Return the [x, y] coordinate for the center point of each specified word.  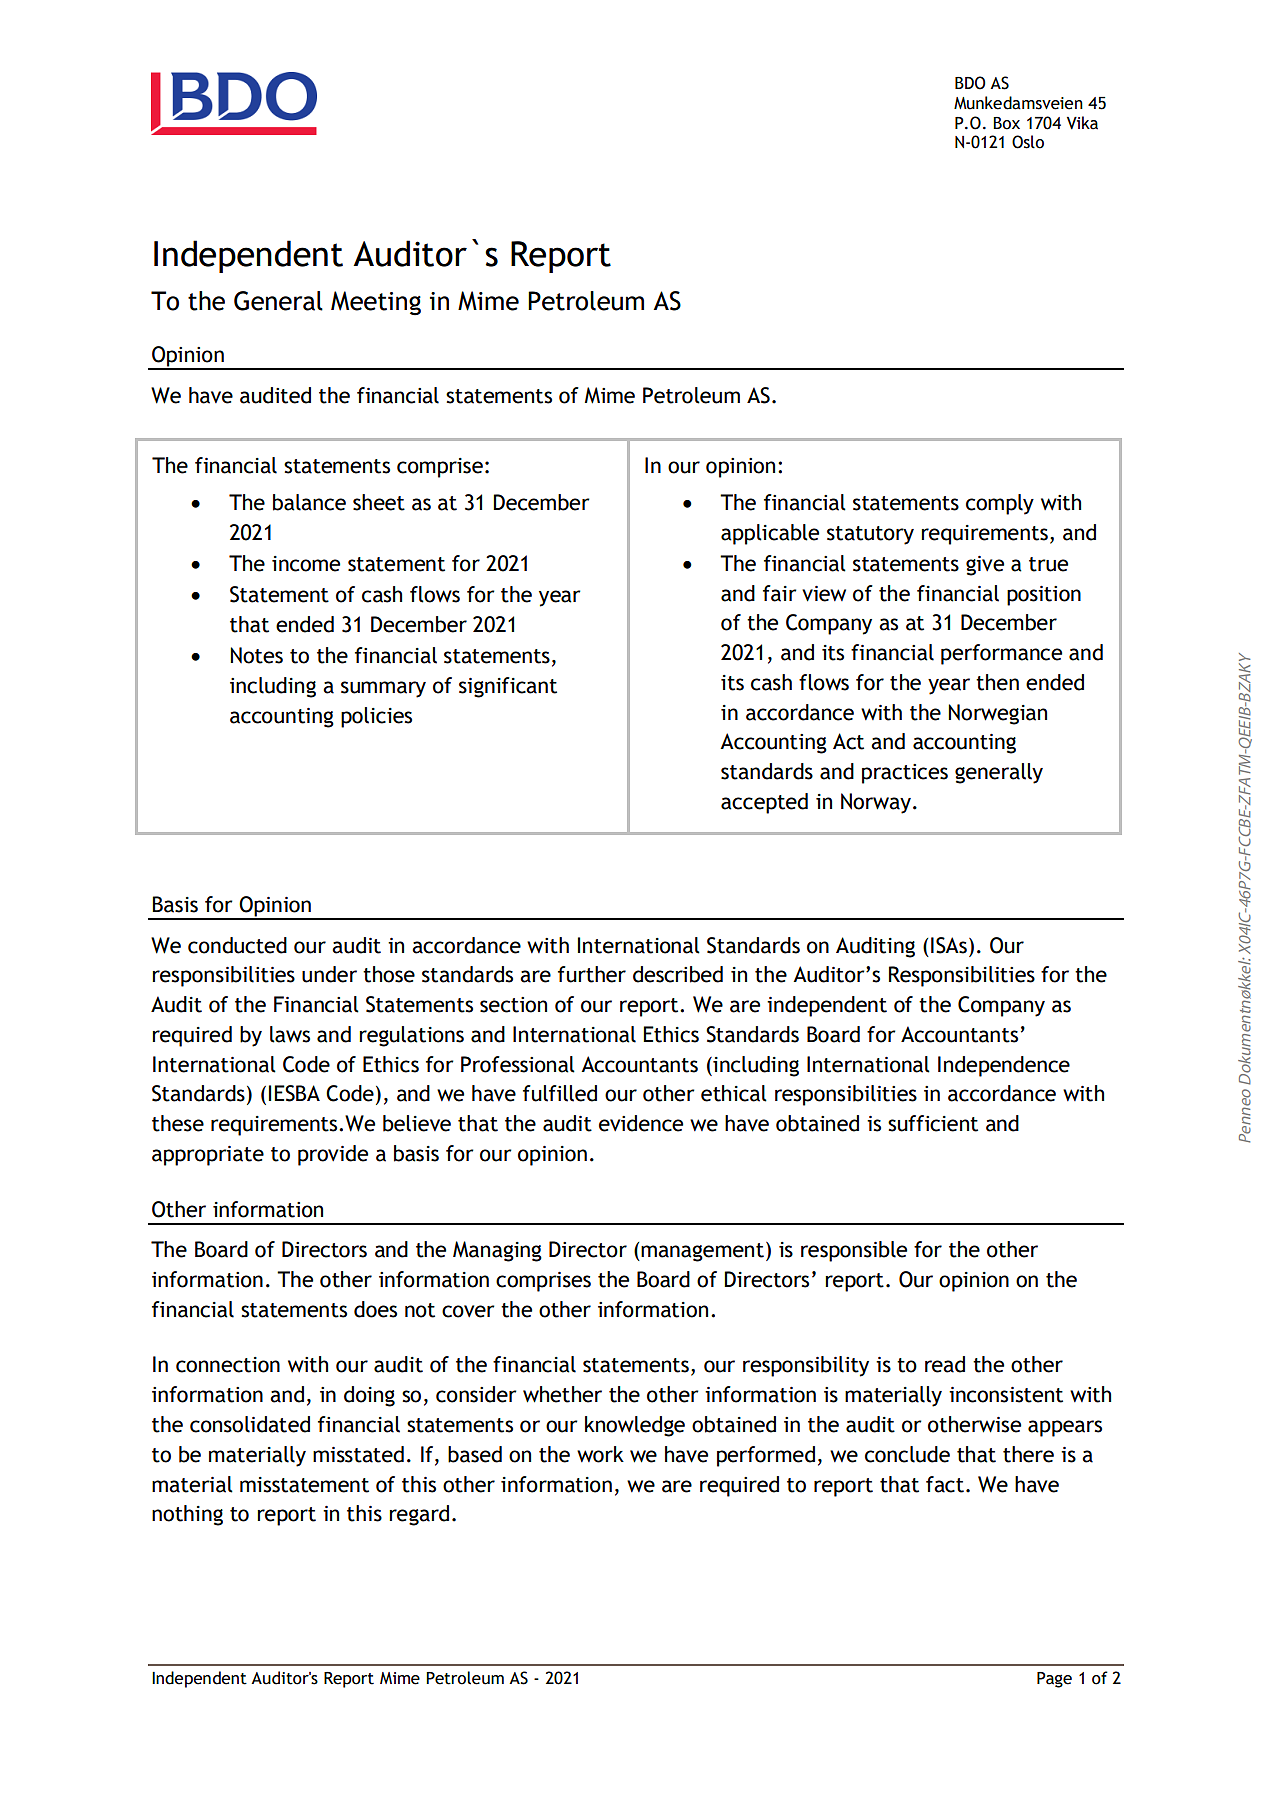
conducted [237, 945]
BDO [970, 83]
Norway [876, 803]
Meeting [376, 303]
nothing [187, 1515]
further [592, 974]
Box [1006, 123]
